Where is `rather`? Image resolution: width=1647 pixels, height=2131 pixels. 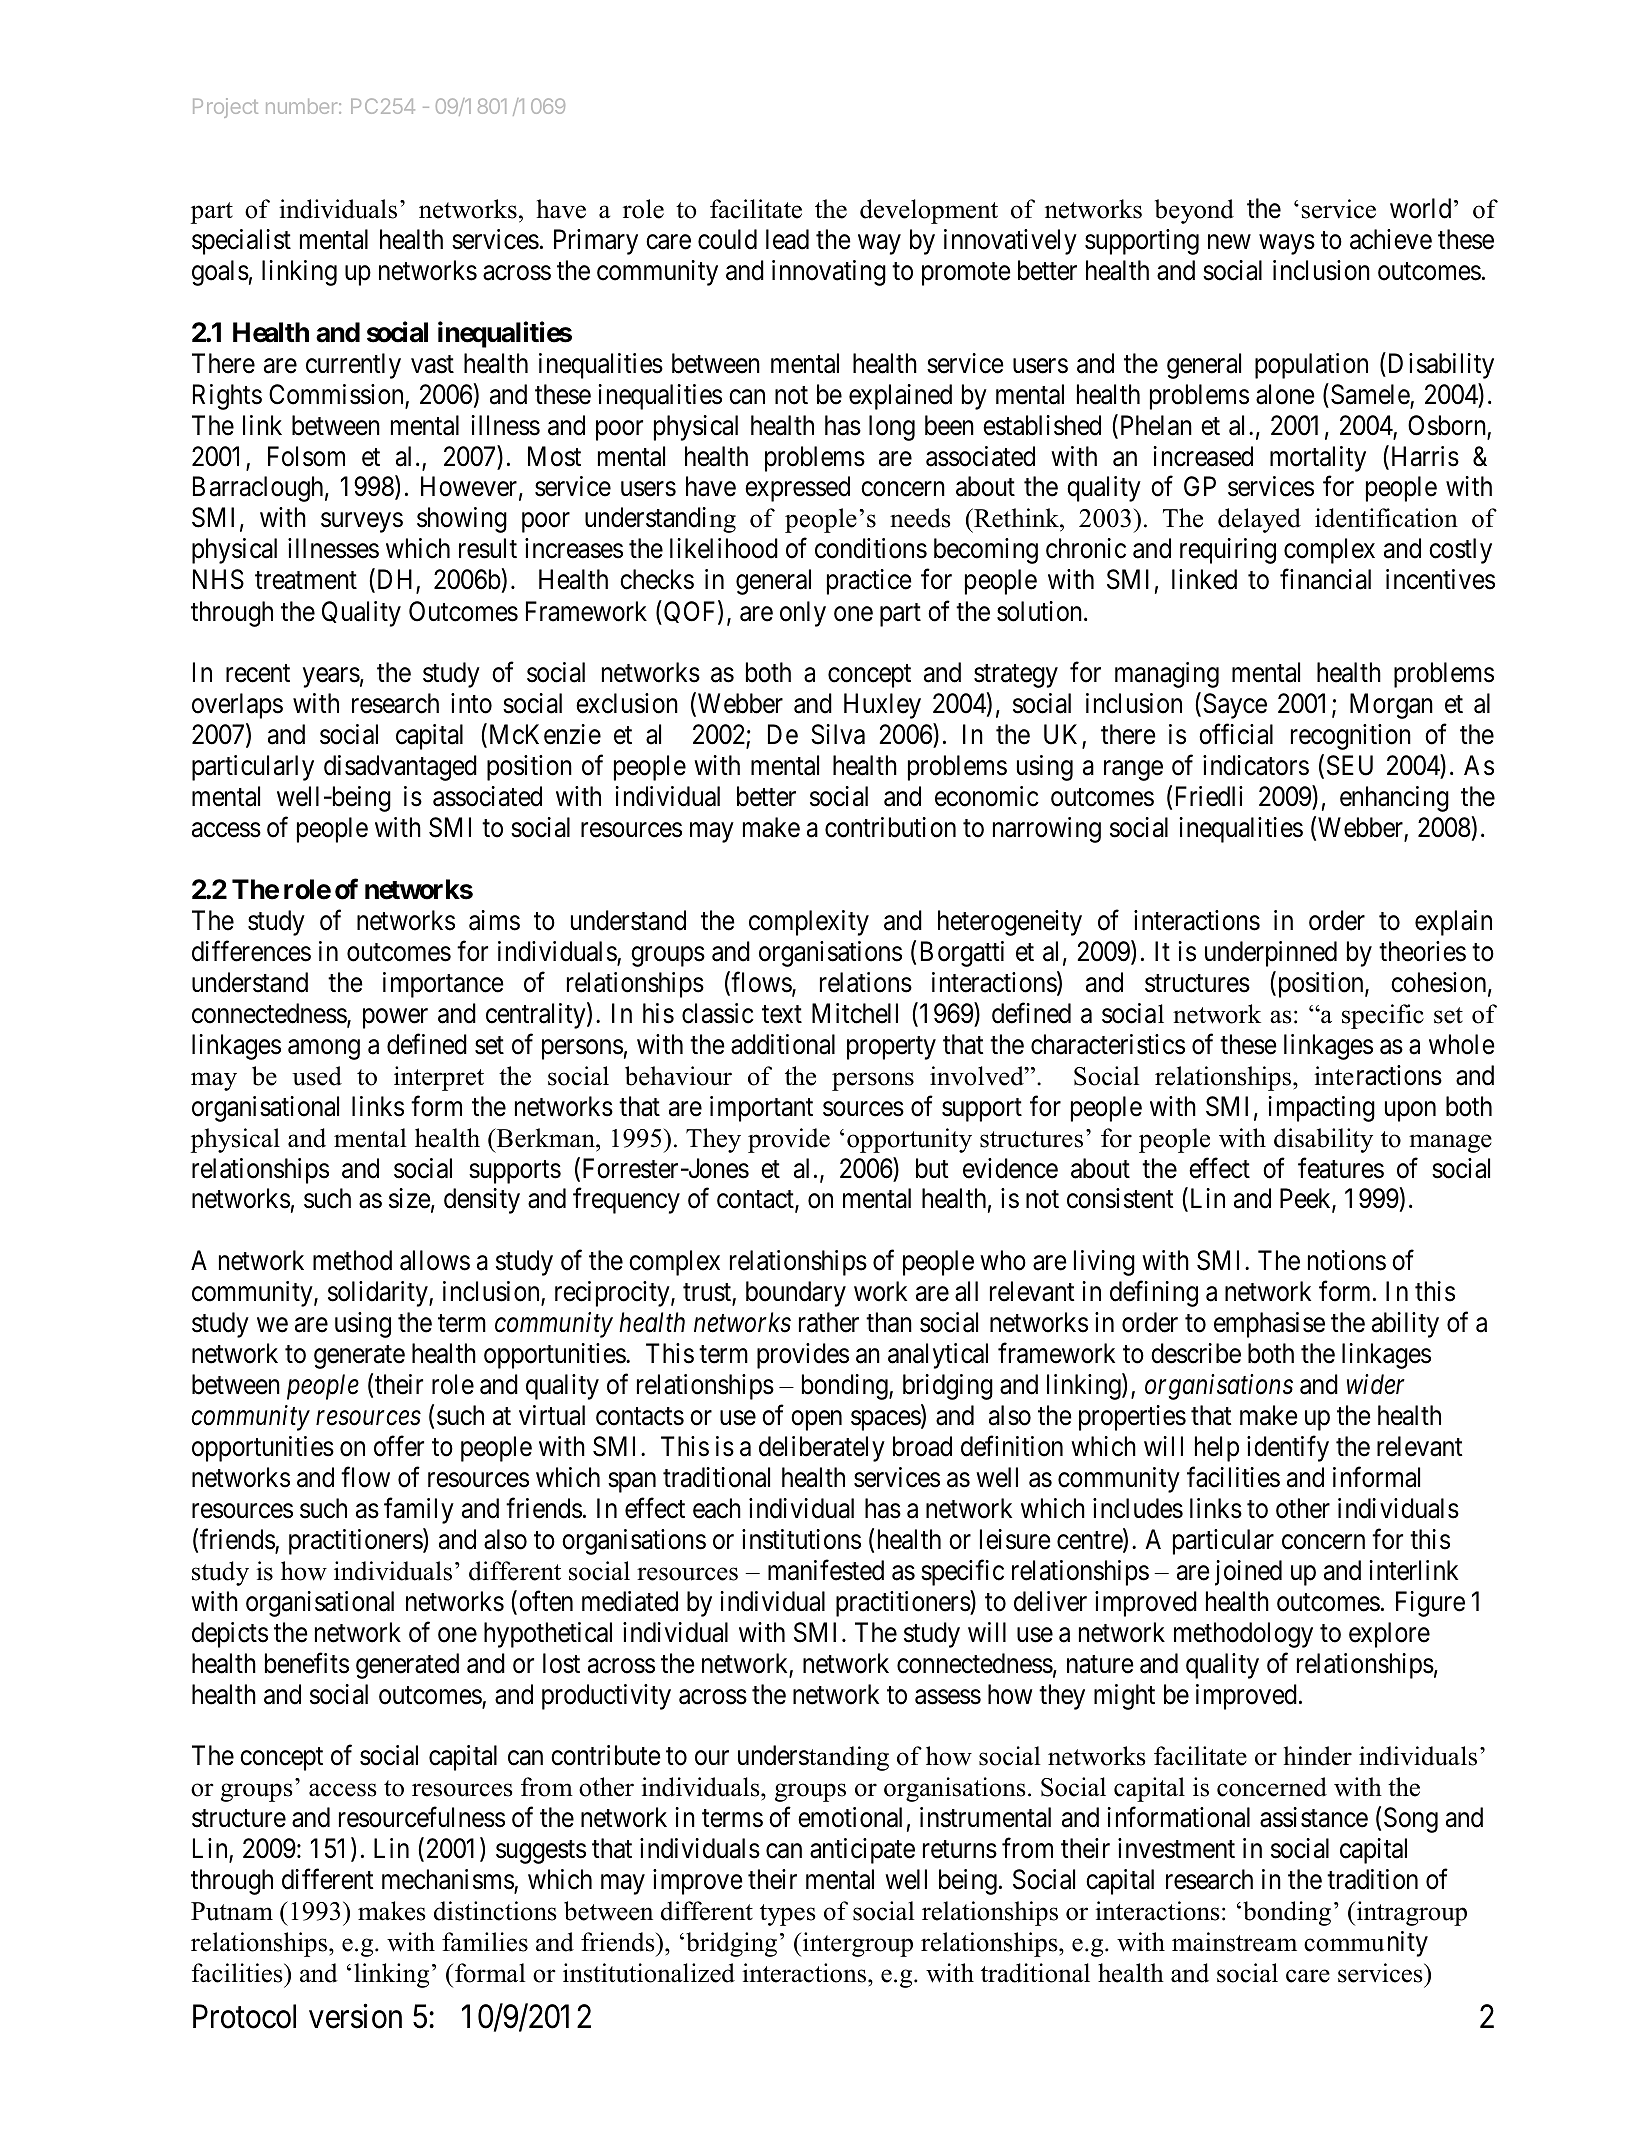
rather is located at coordinates (829, 1322).
